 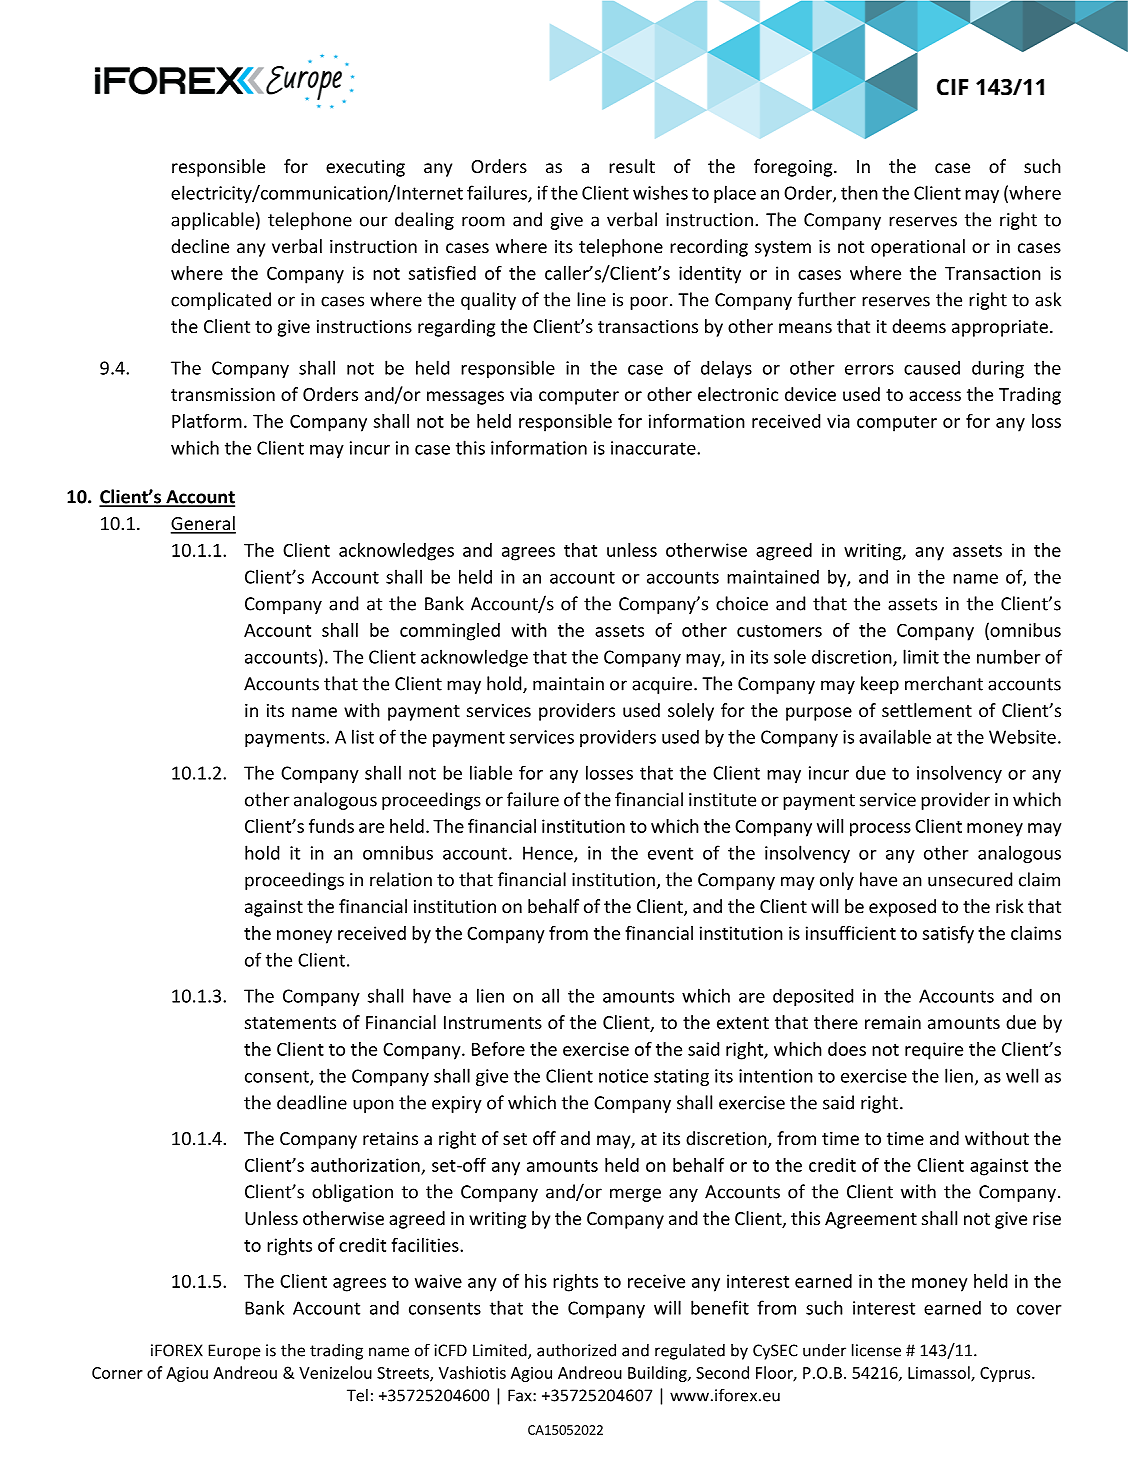 What do you see at coordinates (632, 166) in the screenshot?
I see `result` at bounding box center [632, 166].
